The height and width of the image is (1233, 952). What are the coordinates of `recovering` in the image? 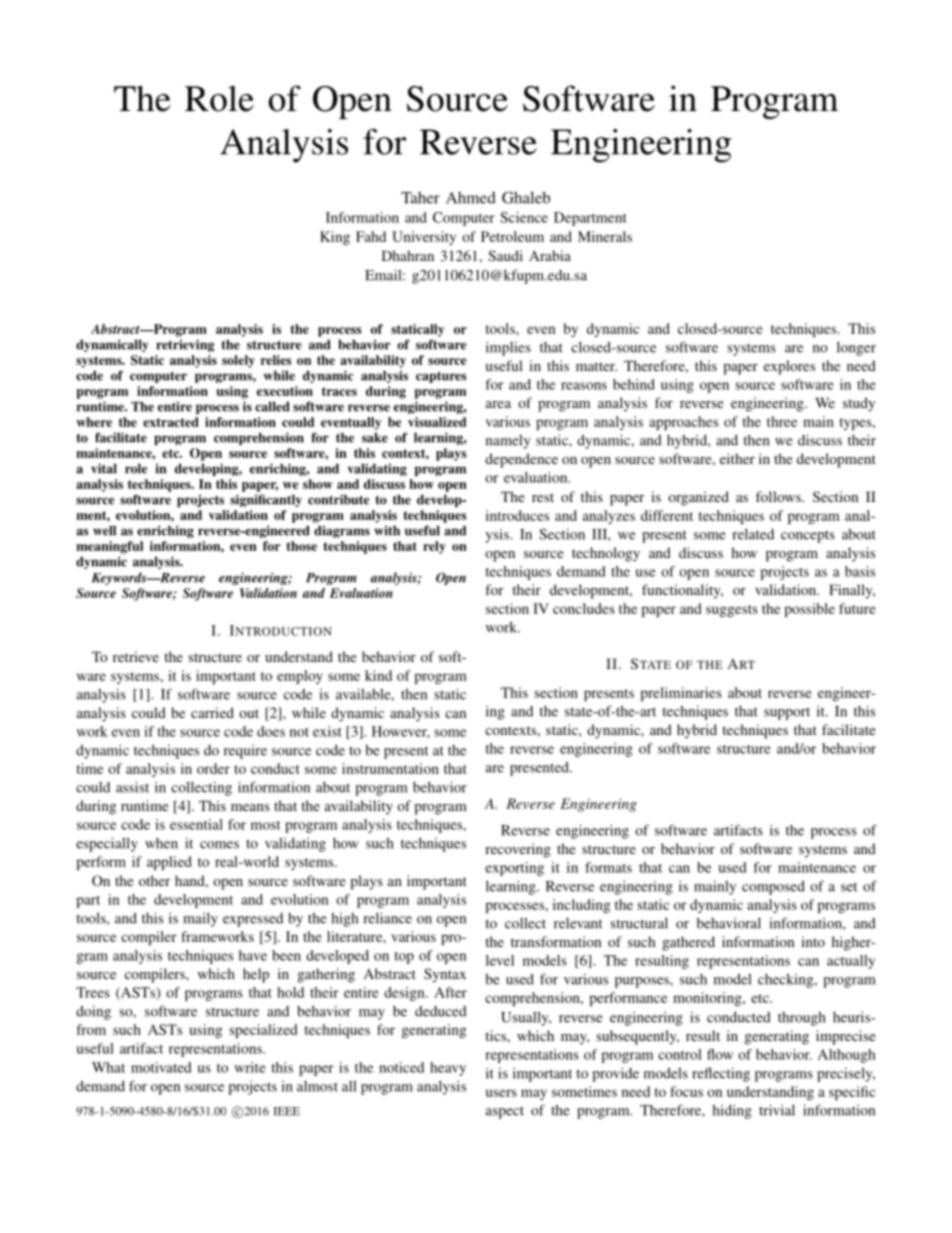 It's located at (518, 850).
